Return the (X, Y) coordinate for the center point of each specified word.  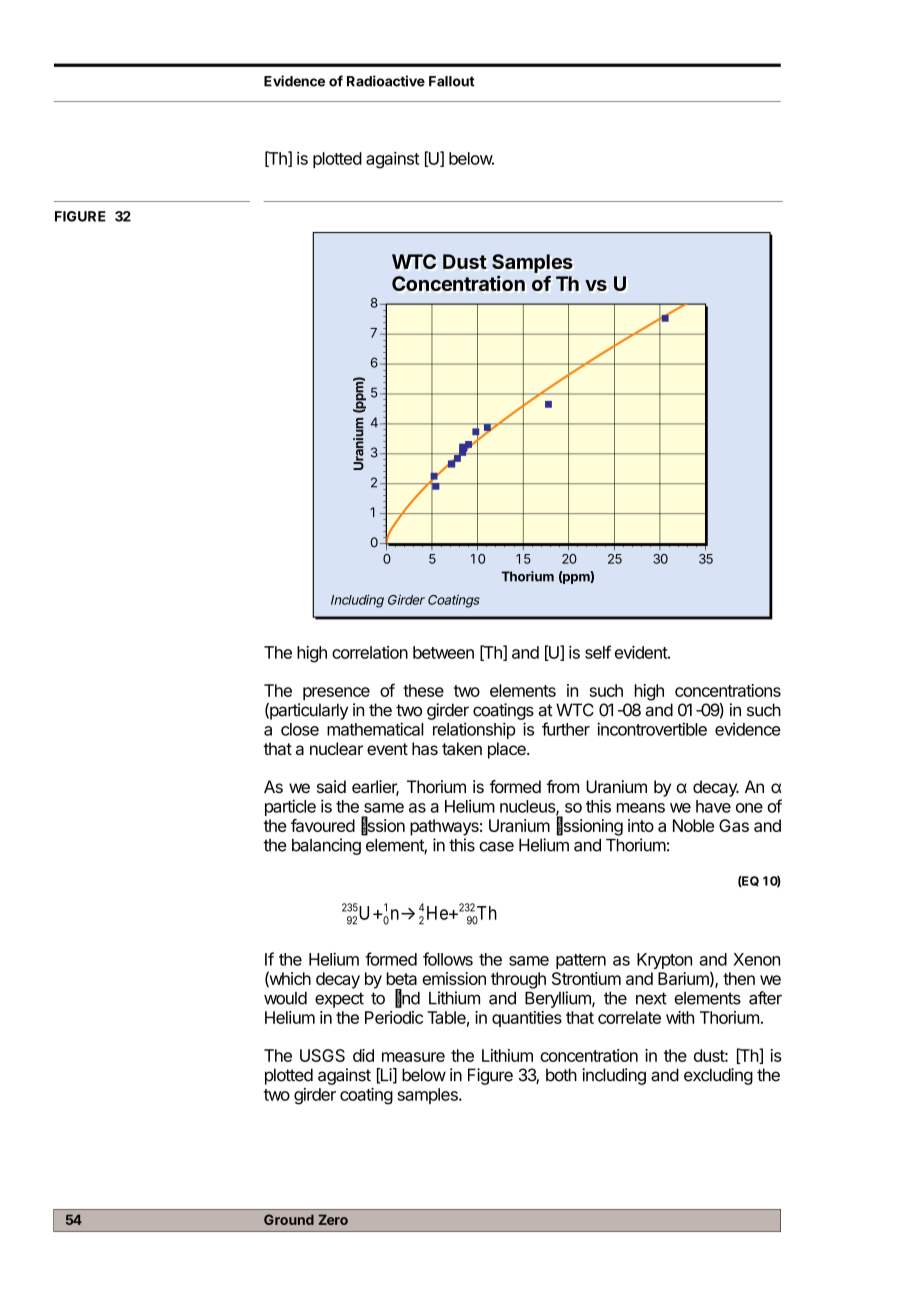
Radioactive (386, 81)
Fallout (452, 81)
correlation (370, 652)
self (598, 652)
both (561, 1075)
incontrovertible (652, 729)
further (566, 729)
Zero (333, 1219)
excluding (718, 1076)
